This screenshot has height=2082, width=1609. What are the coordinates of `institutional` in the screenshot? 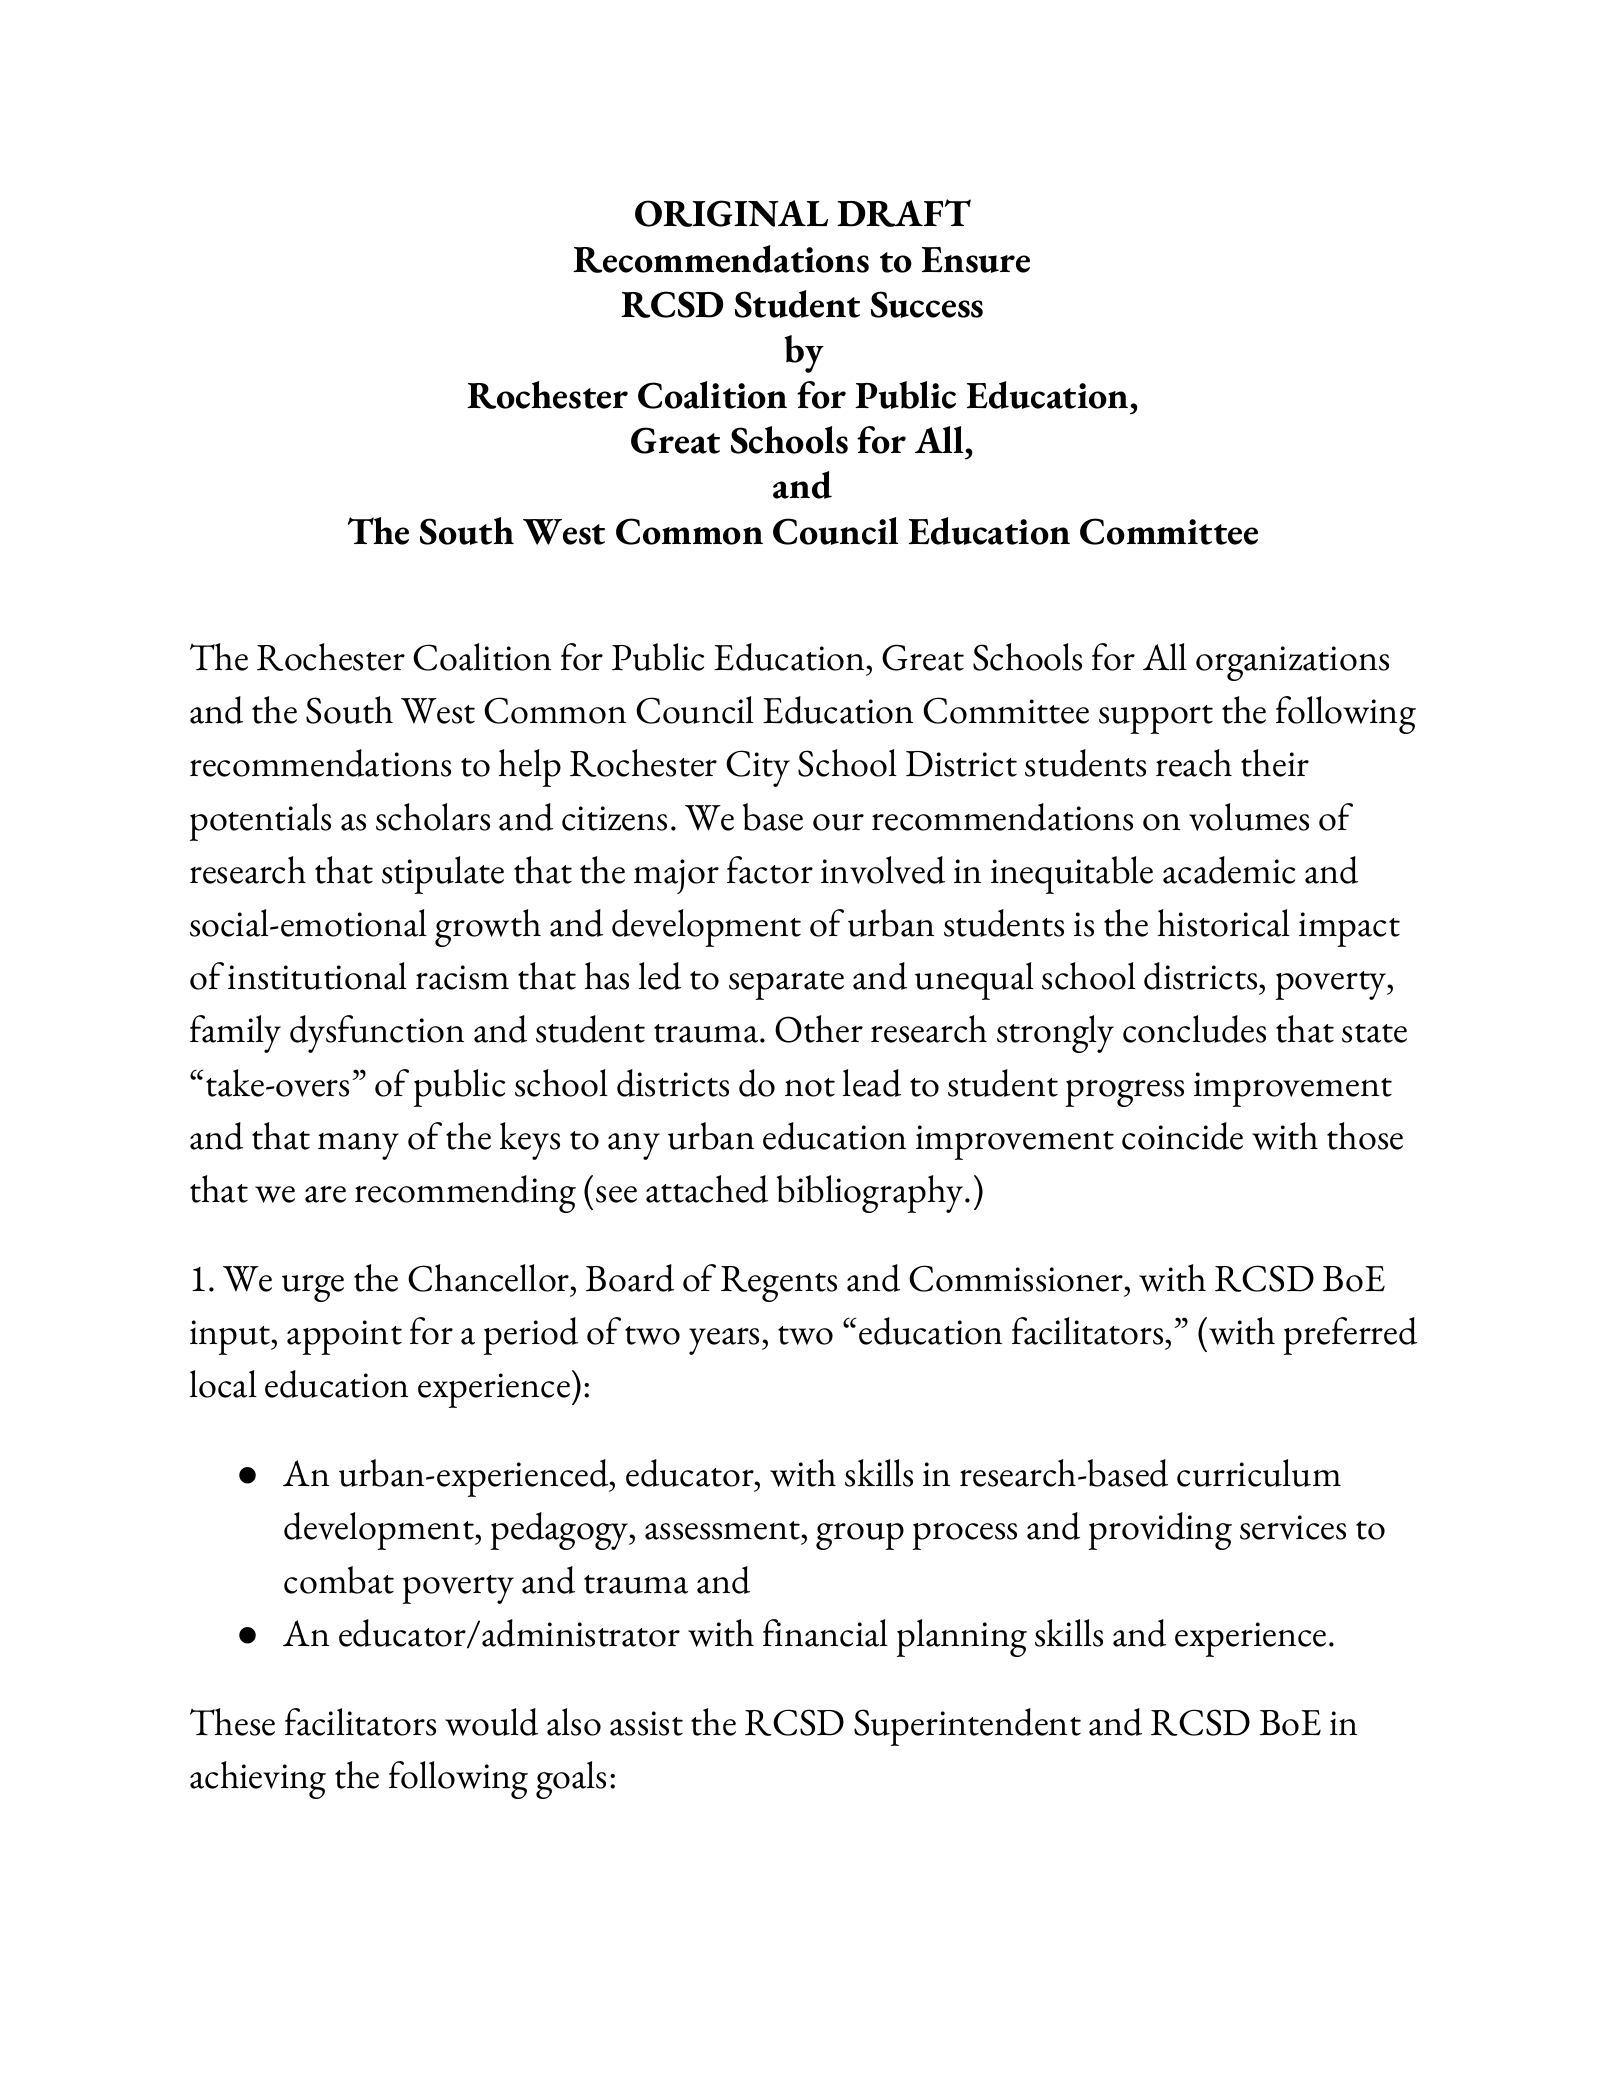 It's located at (317, 976).
